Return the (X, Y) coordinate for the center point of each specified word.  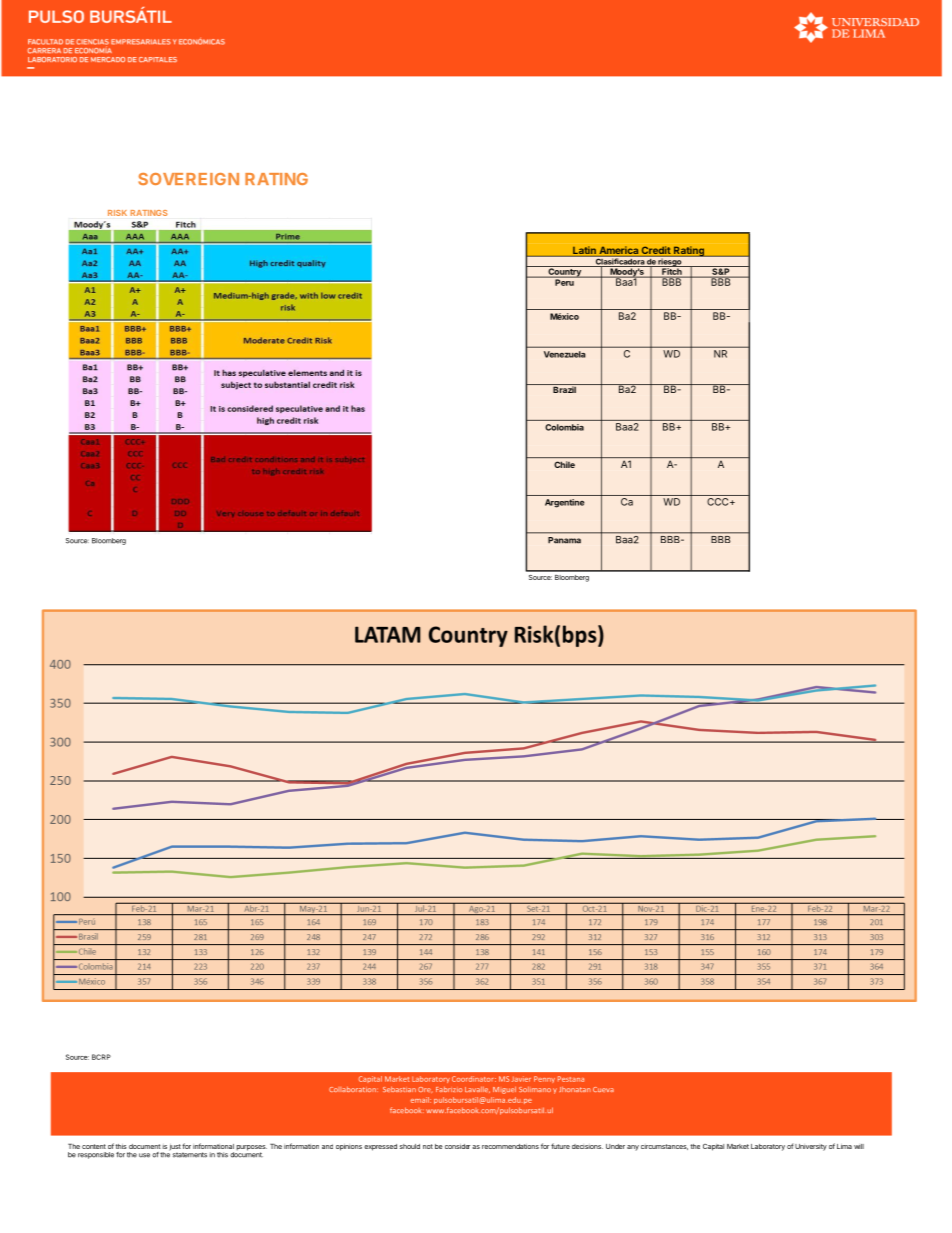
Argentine (564, 503)
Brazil (564, 388)
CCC (719, 502)
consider (457, 1146)
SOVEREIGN (188, 179)
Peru (564, 281)
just (175, 1148)
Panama (564, 540)
